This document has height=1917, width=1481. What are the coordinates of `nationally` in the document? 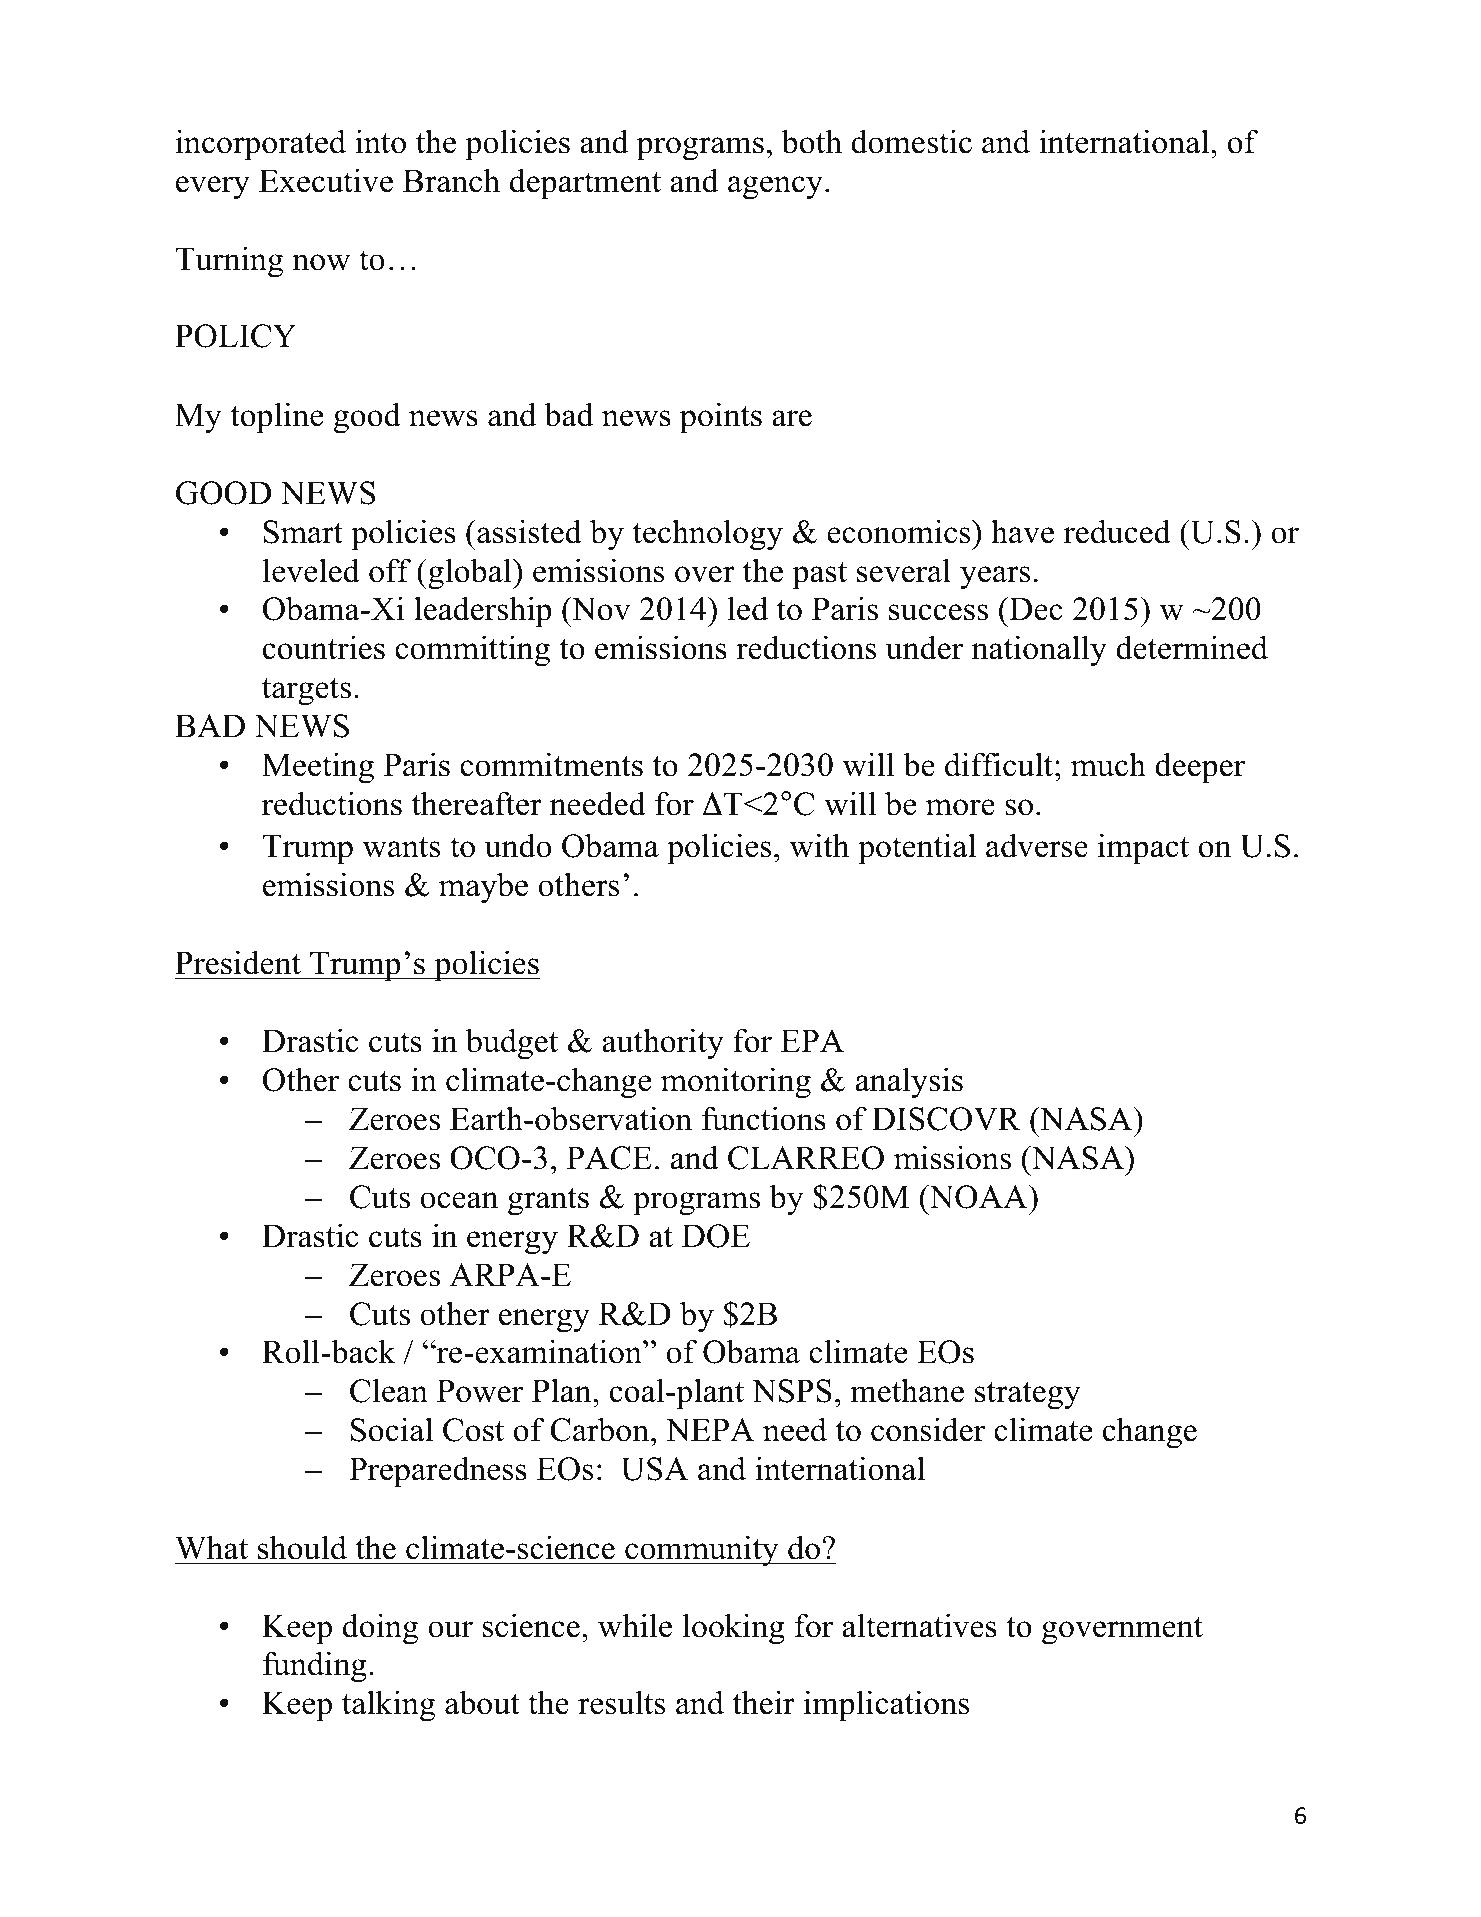 It's located at (1039, 651).
